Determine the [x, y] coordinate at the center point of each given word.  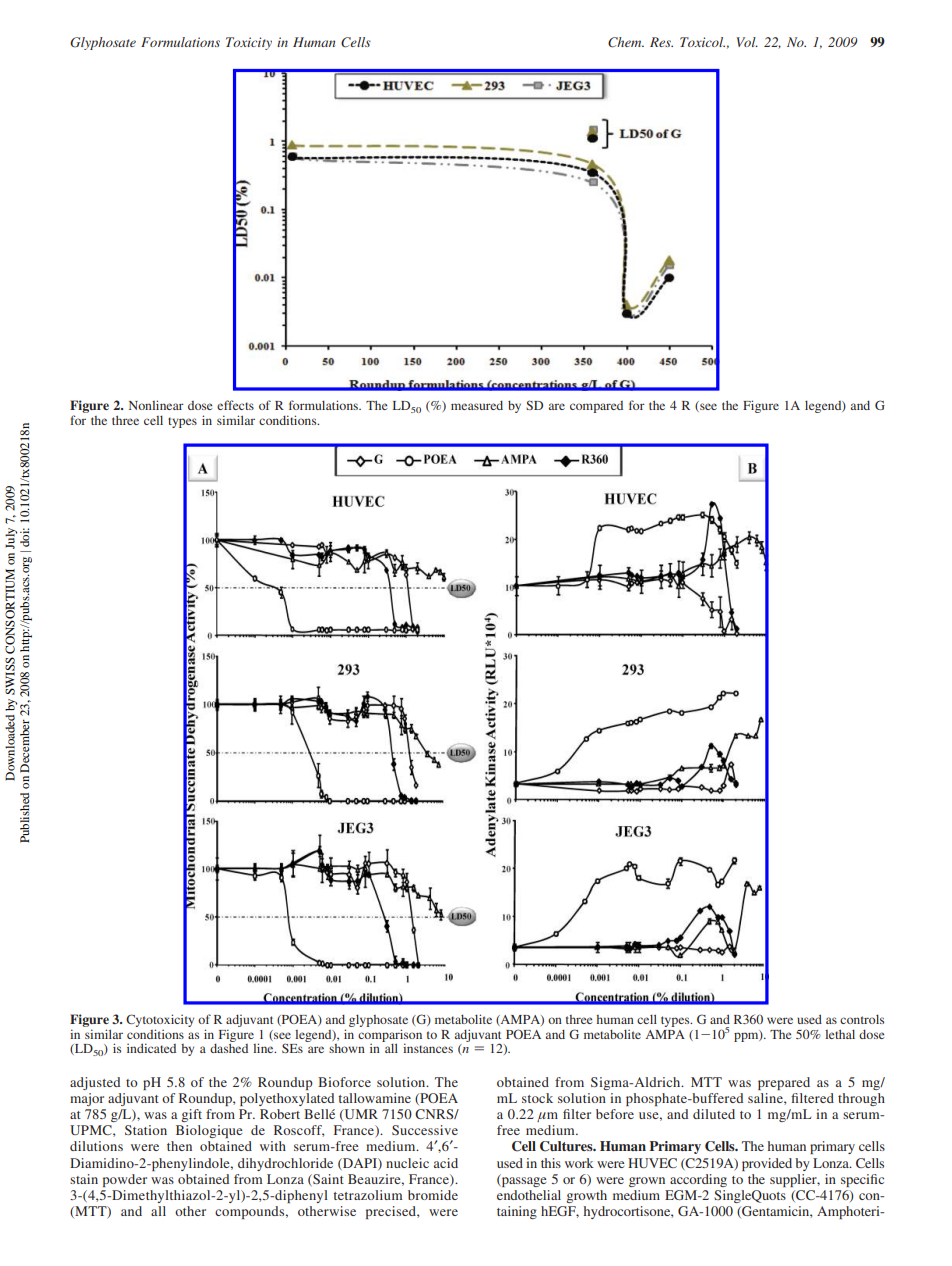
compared [596, 407]
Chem [626, 42]
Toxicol [702, 42]
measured [477, 405]
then [179, 1146]
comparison [390, 1036]
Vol [747, 42]
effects [235, 405]
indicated [151, 1048]
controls [862, 1019]
